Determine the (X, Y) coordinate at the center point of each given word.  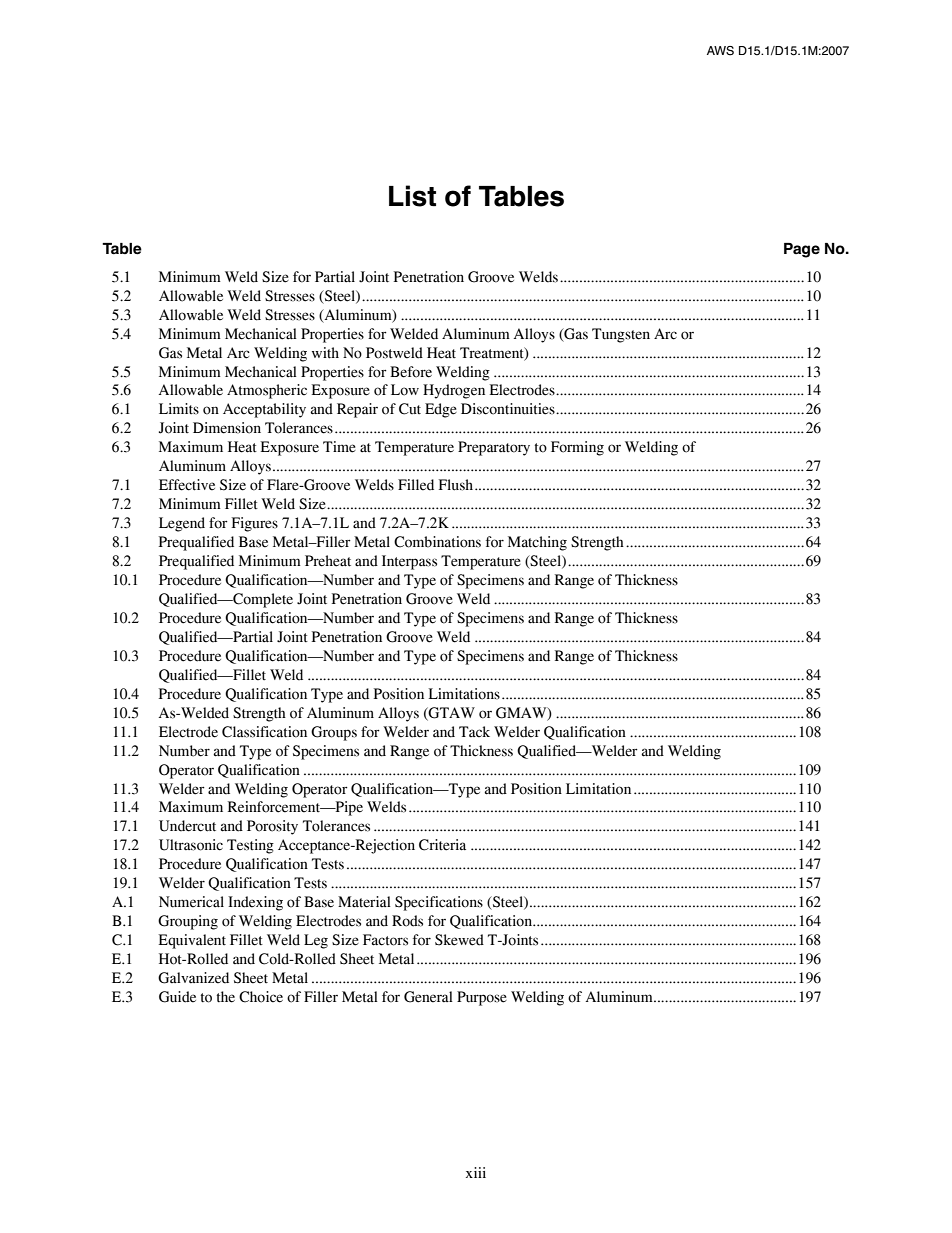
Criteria (442, 845)
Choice (261, 997)
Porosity (272, 827)
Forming (577, 448)
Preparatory (494, 448)
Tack (474, 732)
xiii (476, 1172)
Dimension (227, 428)
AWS (720, 51)
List (412, 196)
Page (802, 250)
